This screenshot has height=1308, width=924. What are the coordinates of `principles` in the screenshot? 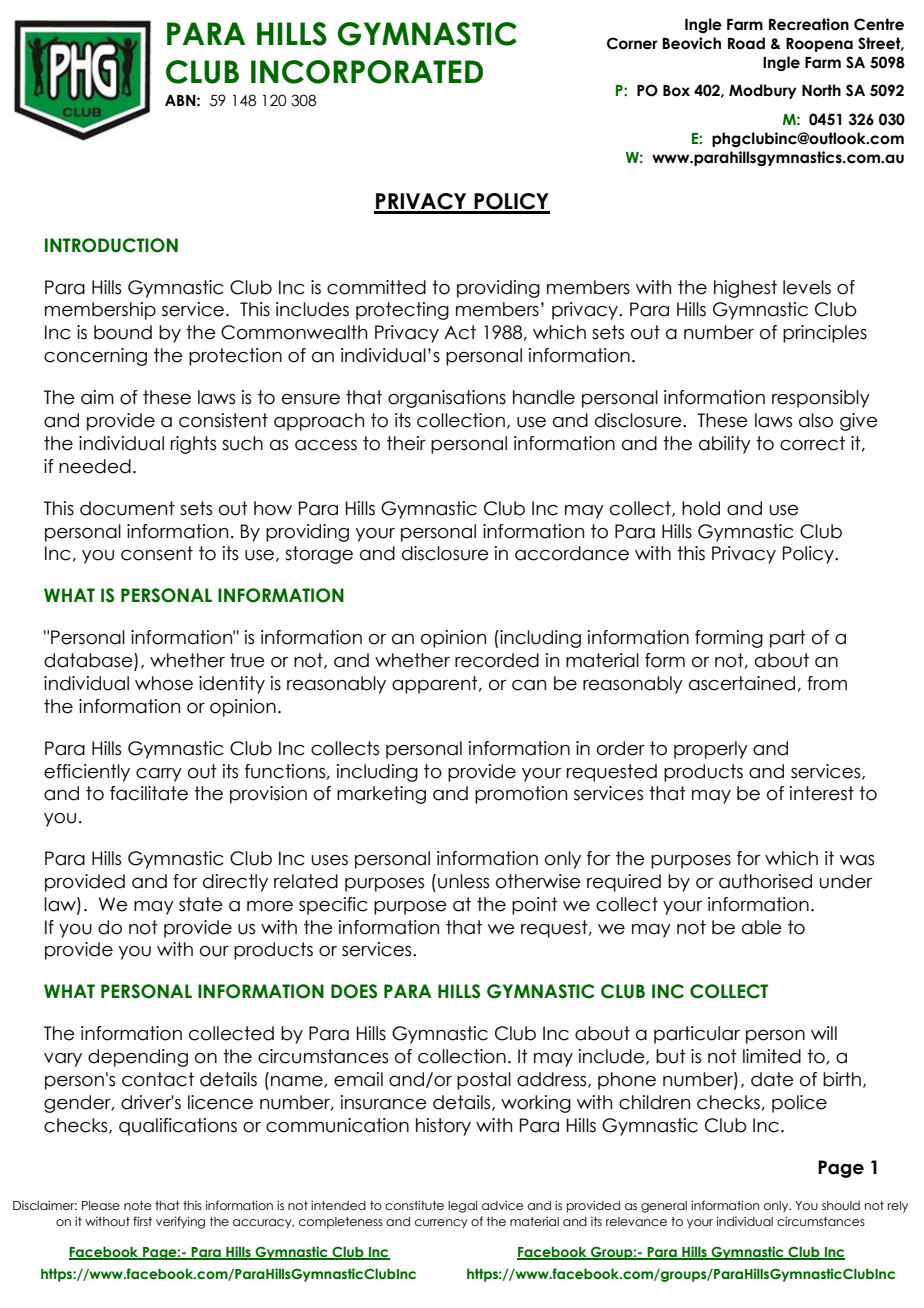 It's located at (825, 334).
